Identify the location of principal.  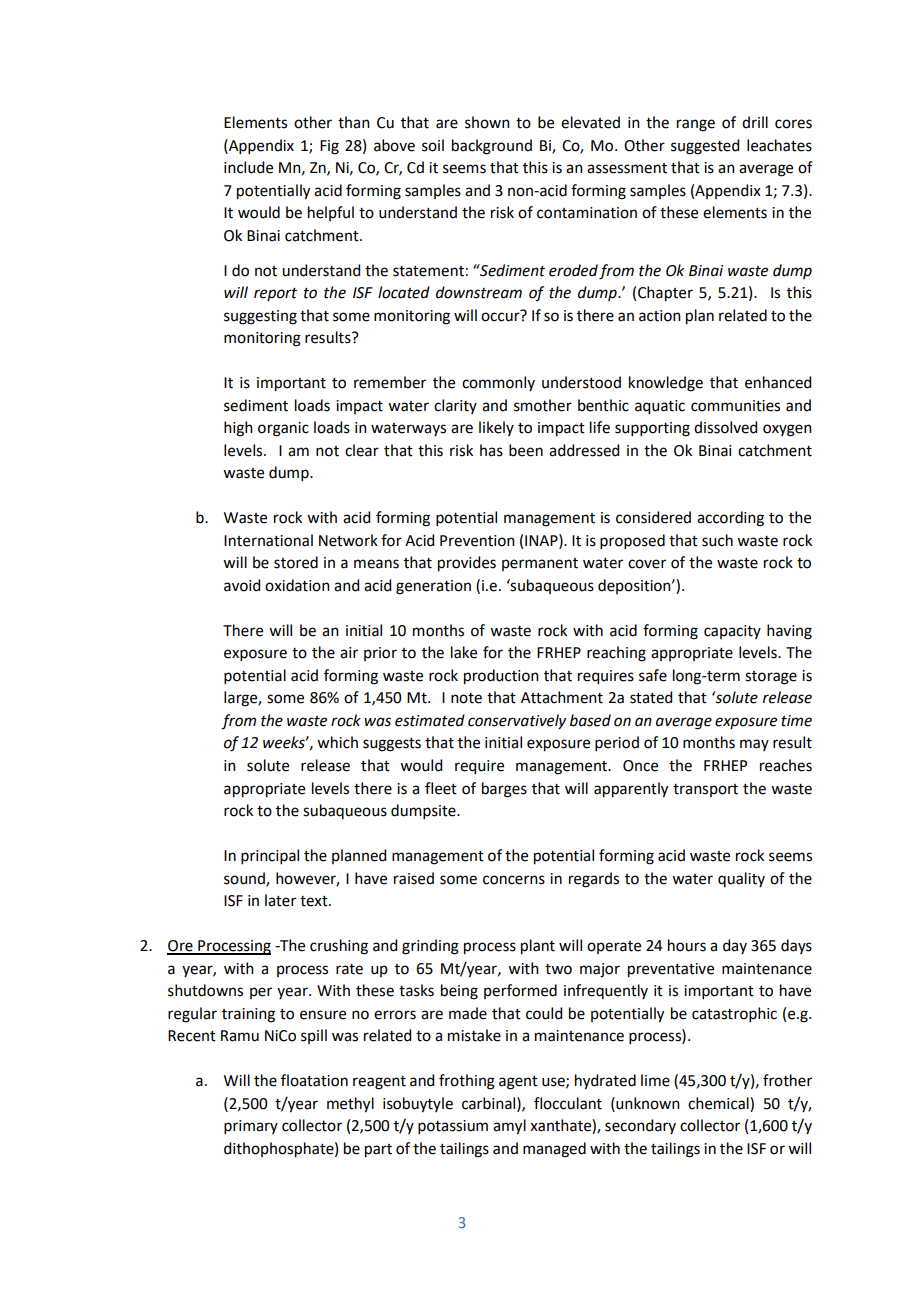
(270, 856).
